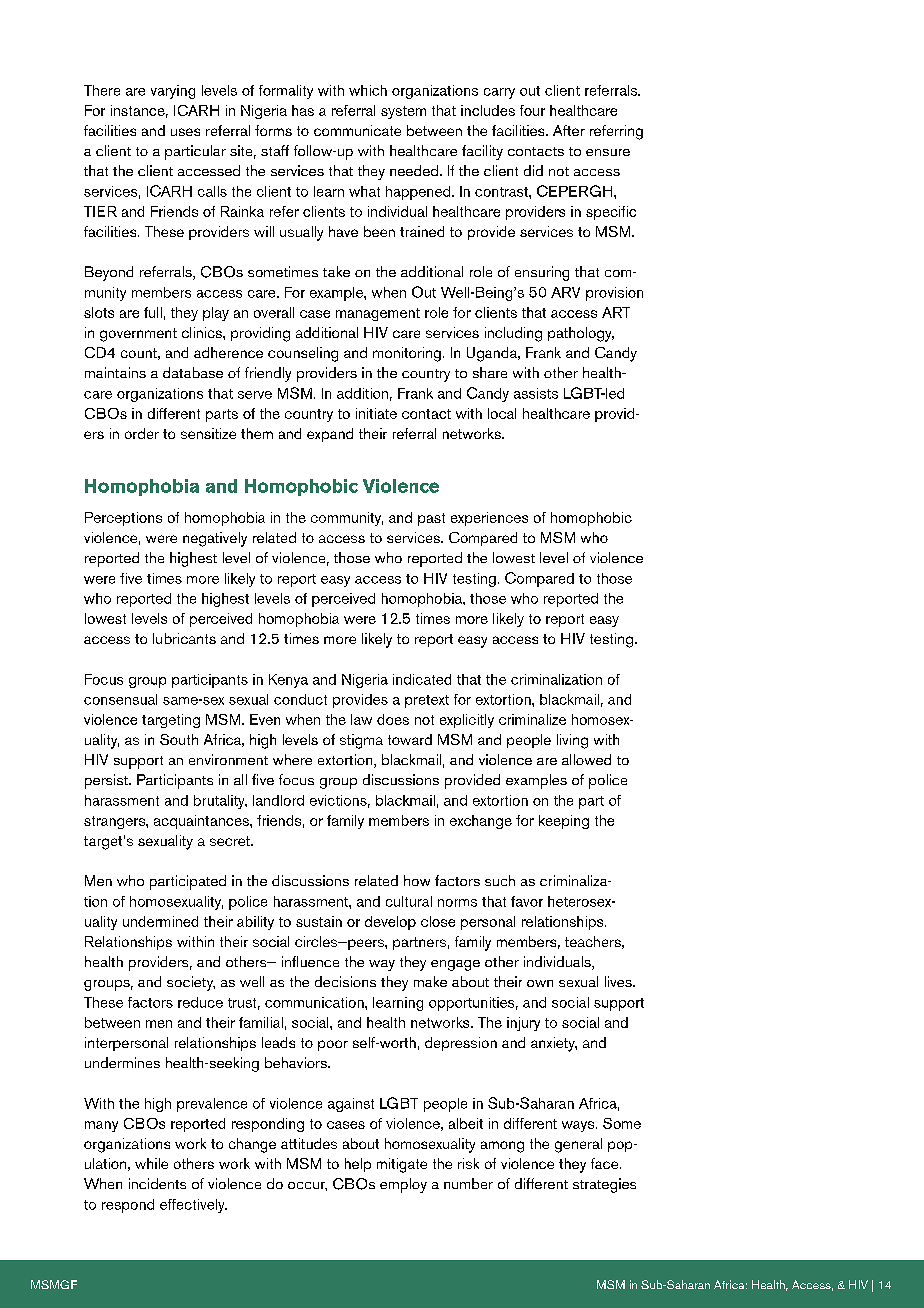  I want to click on stigma, so click(361, 741).
